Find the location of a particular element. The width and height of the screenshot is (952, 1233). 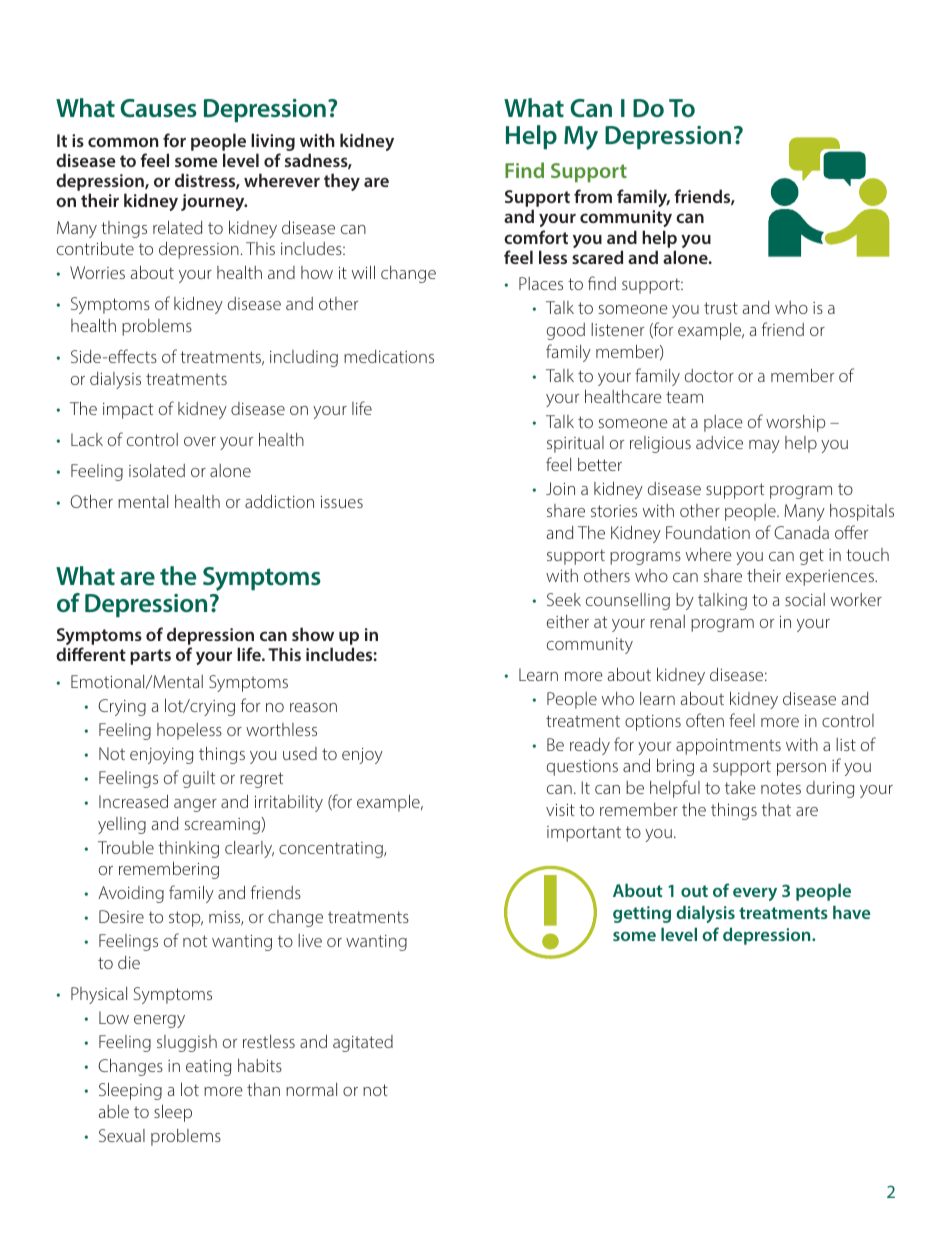

isolated is located at coordinates (157, 470).
